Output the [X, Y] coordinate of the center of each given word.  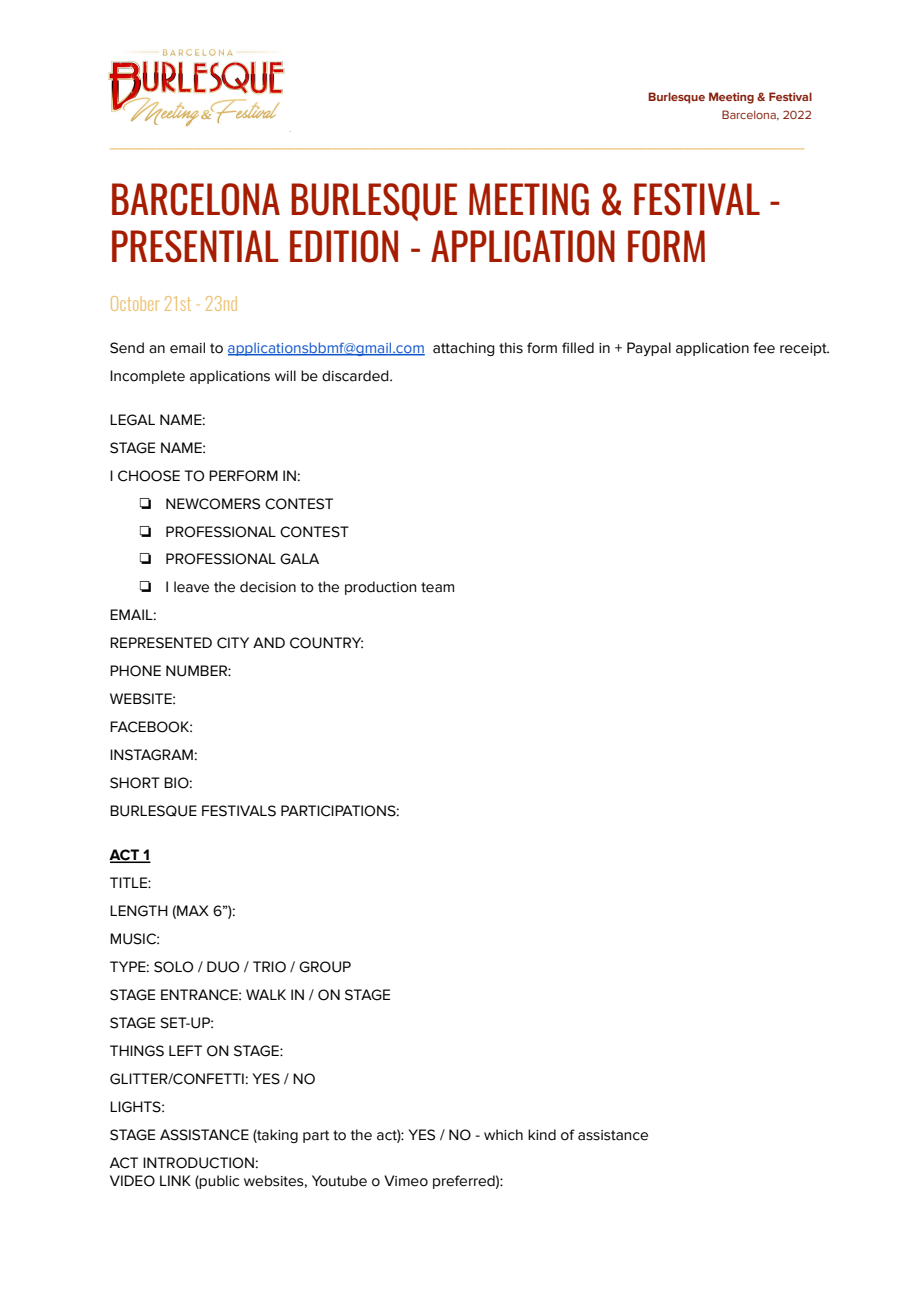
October [135, 303]
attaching [464, 349]
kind [542, 1135]
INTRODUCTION [198, 1163]
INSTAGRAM [151, 755]
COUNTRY [326, 643]
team [437, 587]
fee [764, 348]
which [503, 1135]
